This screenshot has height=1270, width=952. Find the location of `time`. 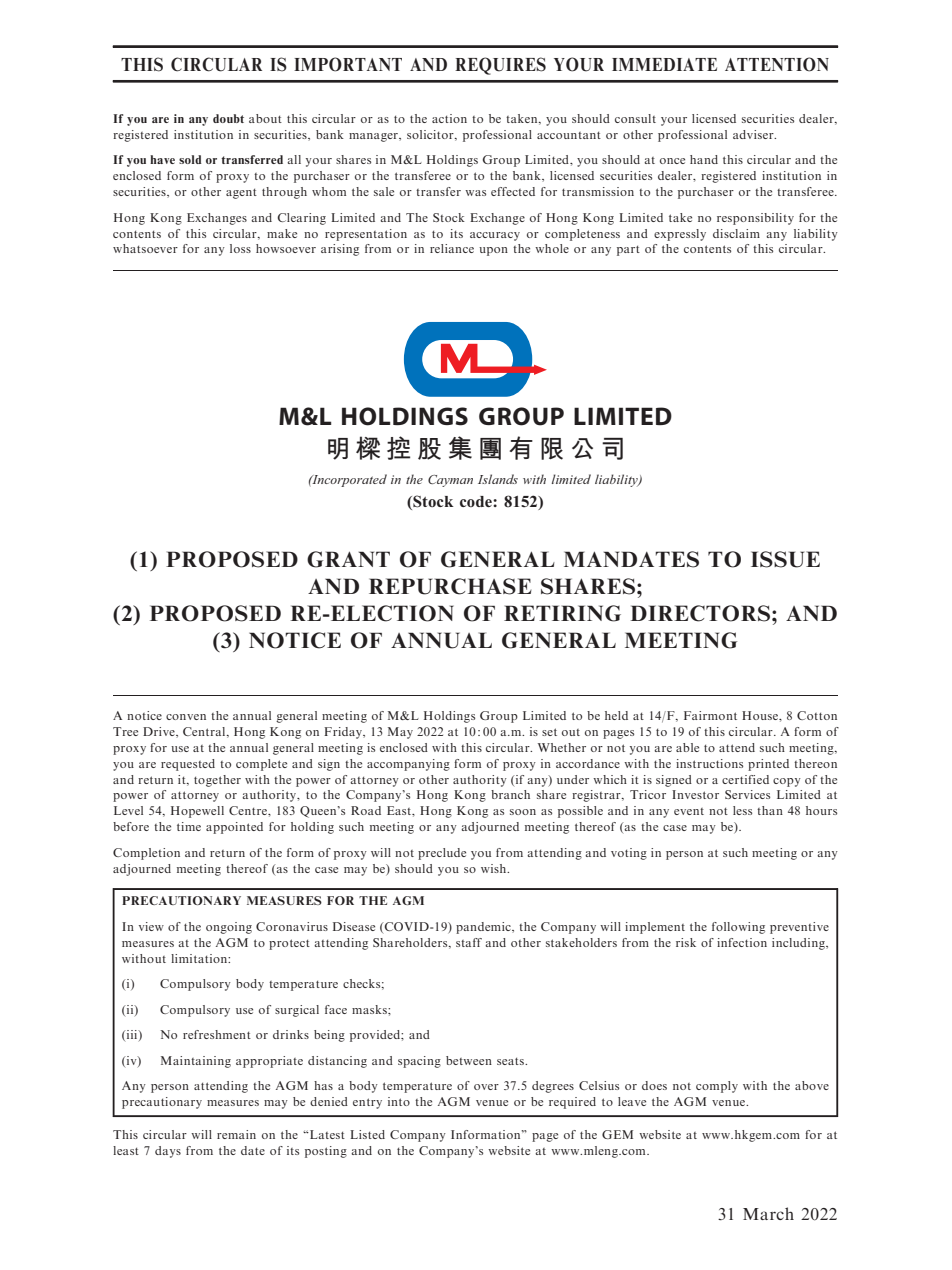

time is located at coordinates (189, 826).
